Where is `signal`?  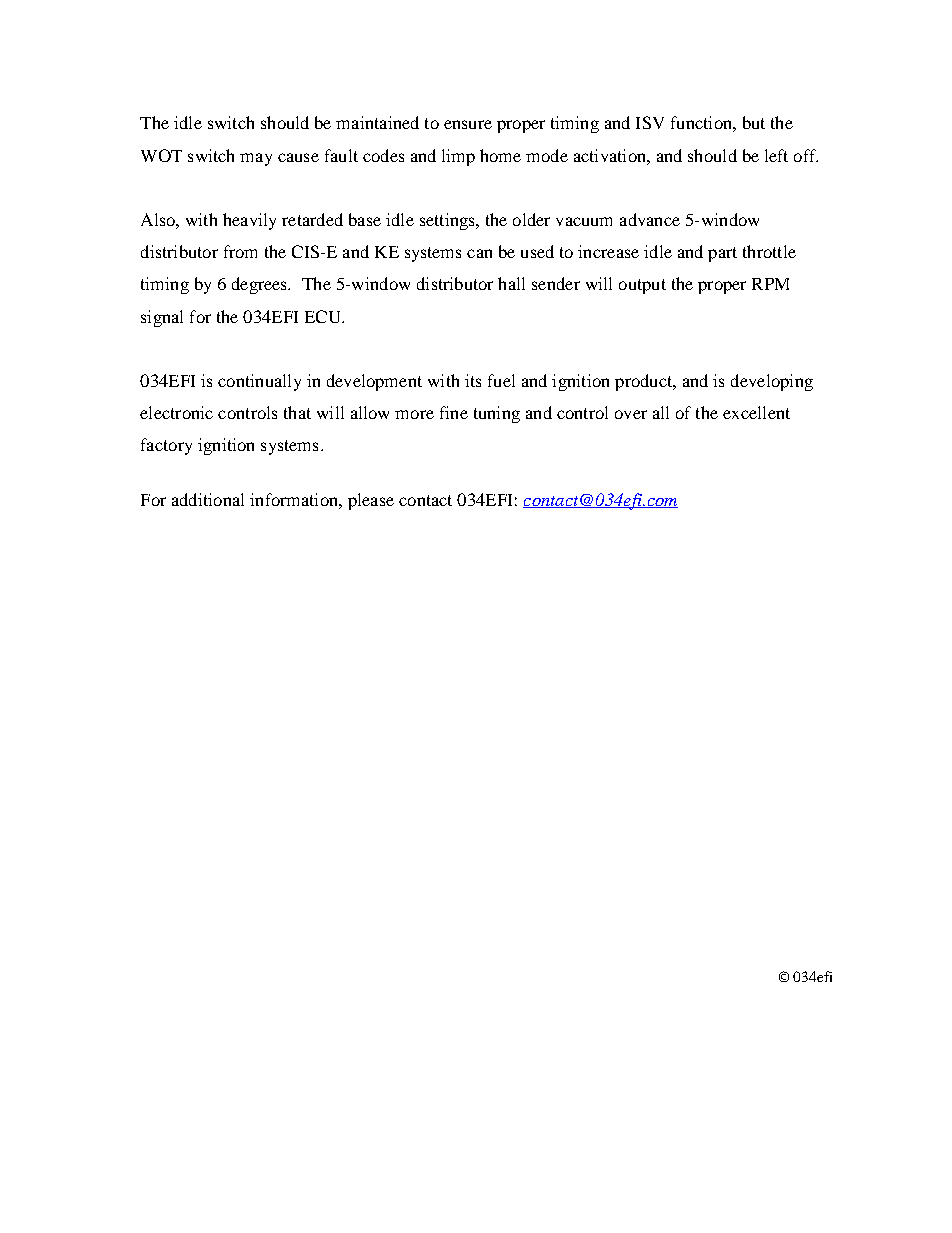
signal is located at coordinates (162, 318).
